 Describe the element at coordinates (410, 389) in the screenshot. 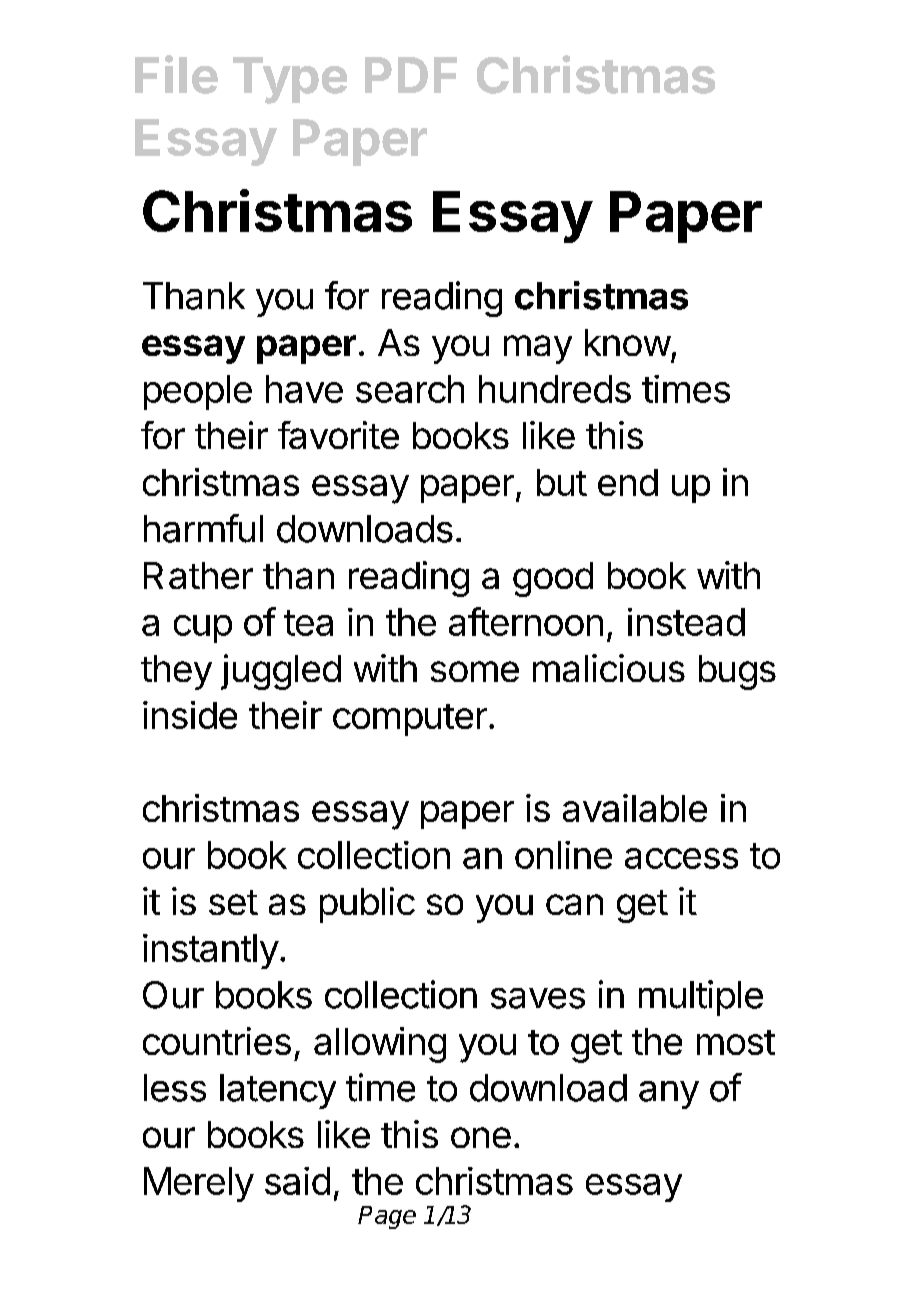

I see `search` at that location.
